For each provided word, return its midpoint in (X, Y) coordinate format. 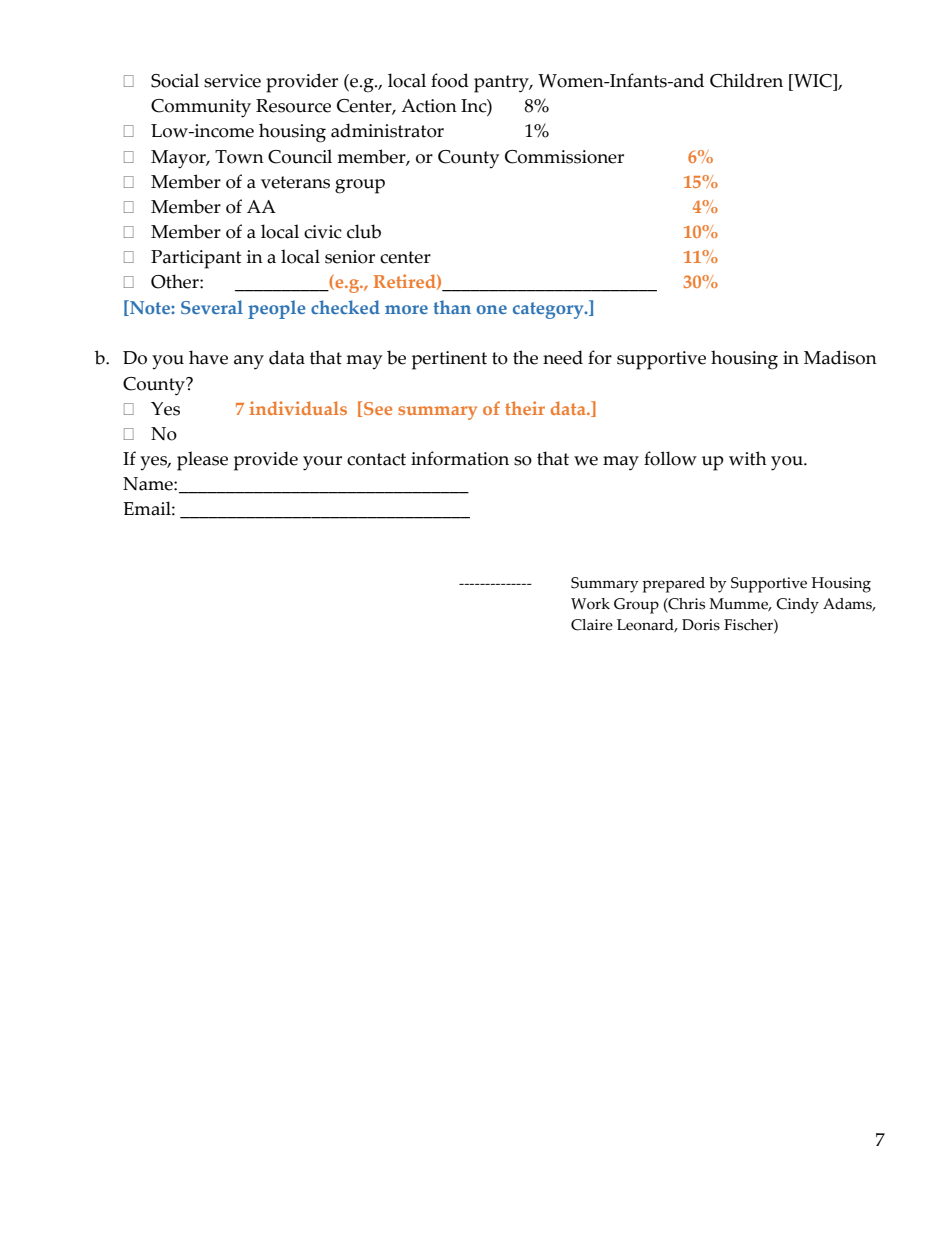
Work (590, 604)
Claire (592, 625)
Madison (840, 357)
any (249, 362)
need (563, 357)
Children (746, 80)
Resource (293, 106)
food (450, 80)
